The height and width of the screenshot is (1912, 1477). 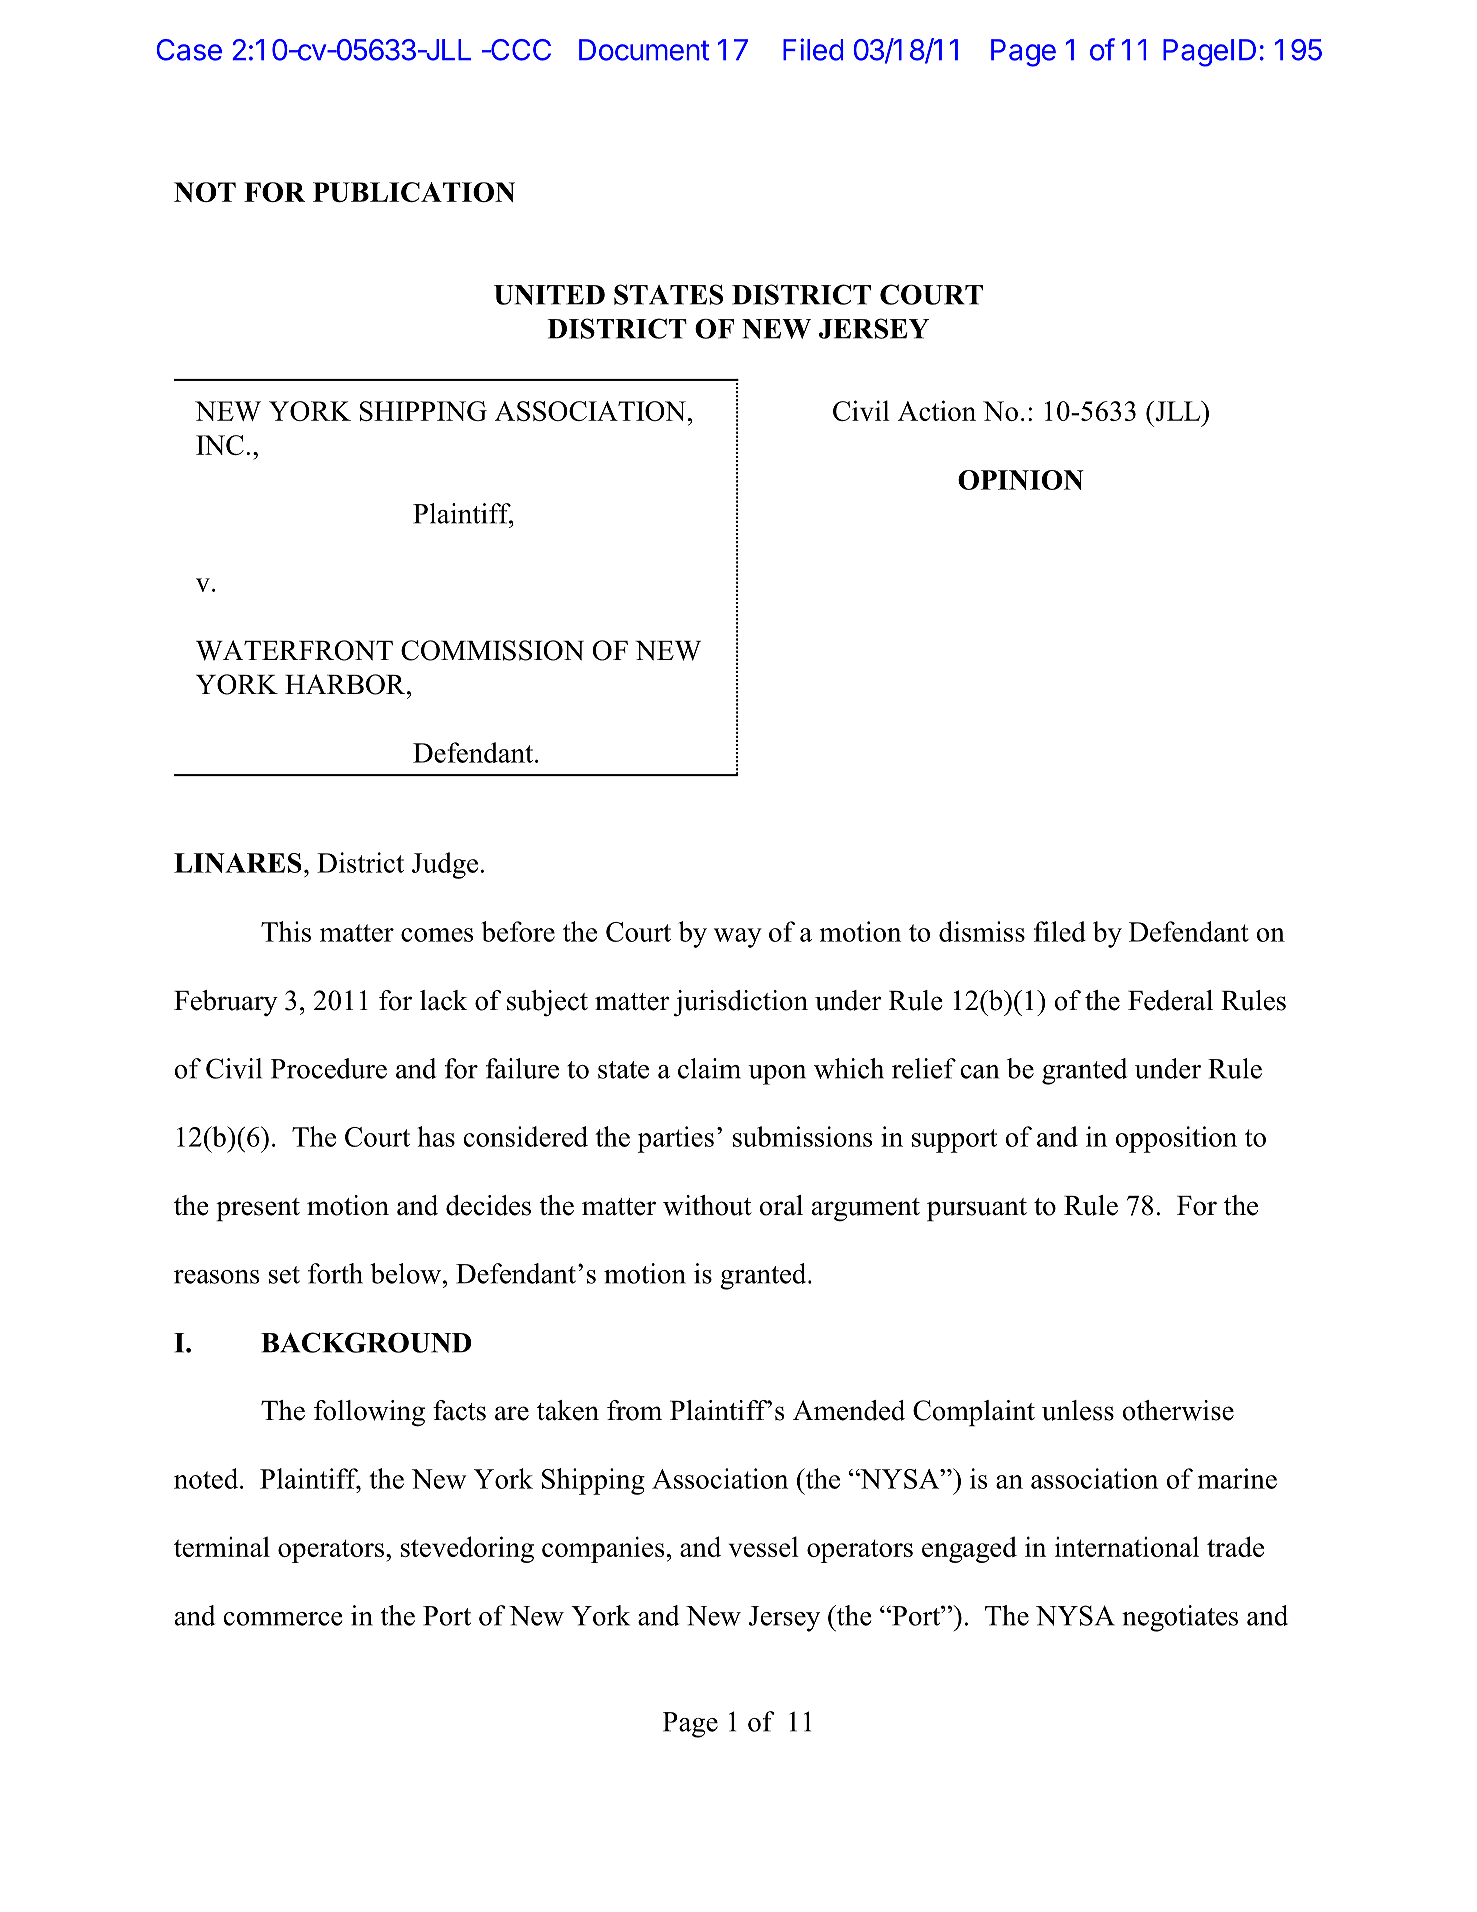 What do you see at coordinates (707, 1205) in the screenshot?
I see `without` at bounding box center [707, 1205].
